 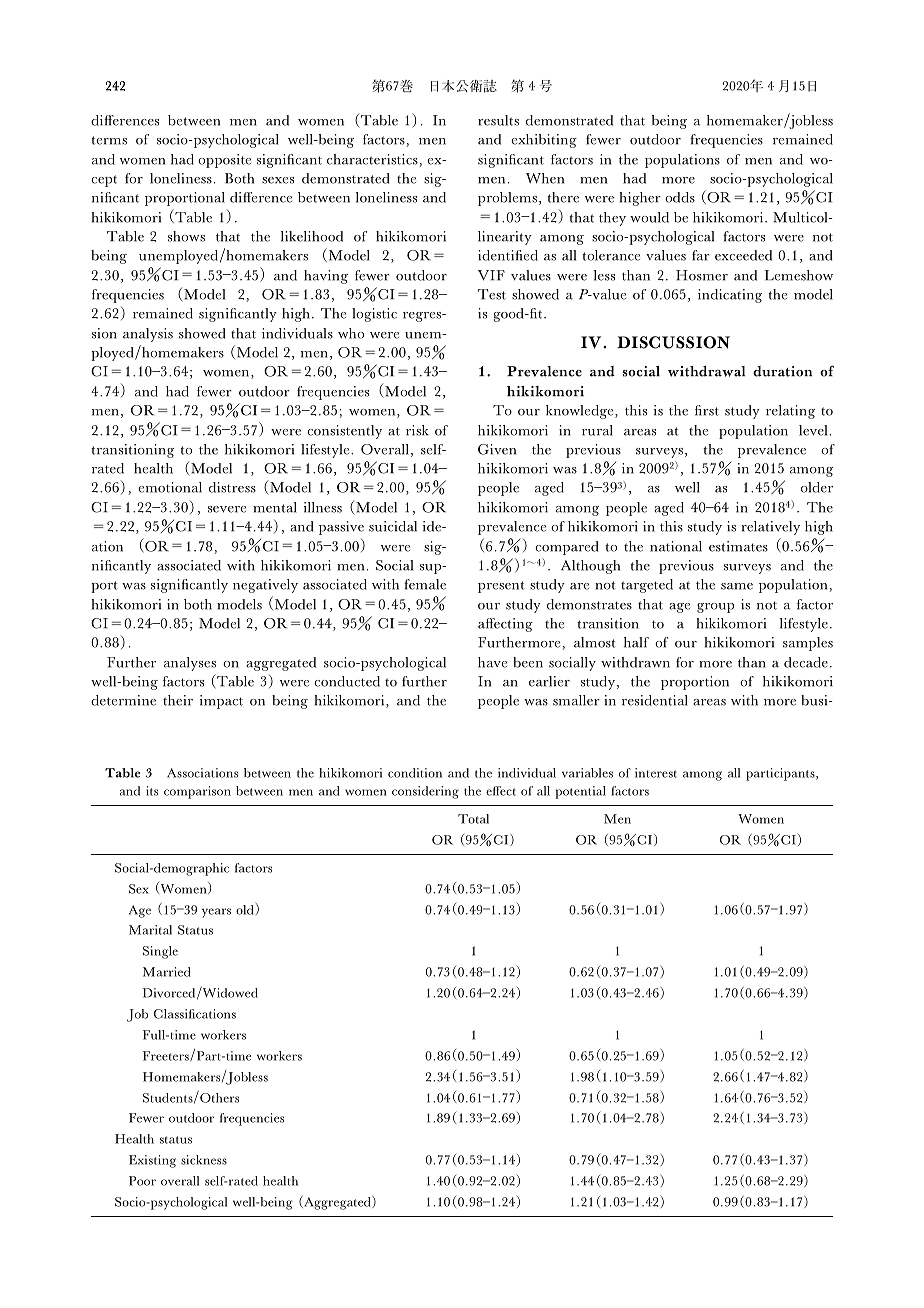 I want to click on Existing, so click(x=152, y=1161).
